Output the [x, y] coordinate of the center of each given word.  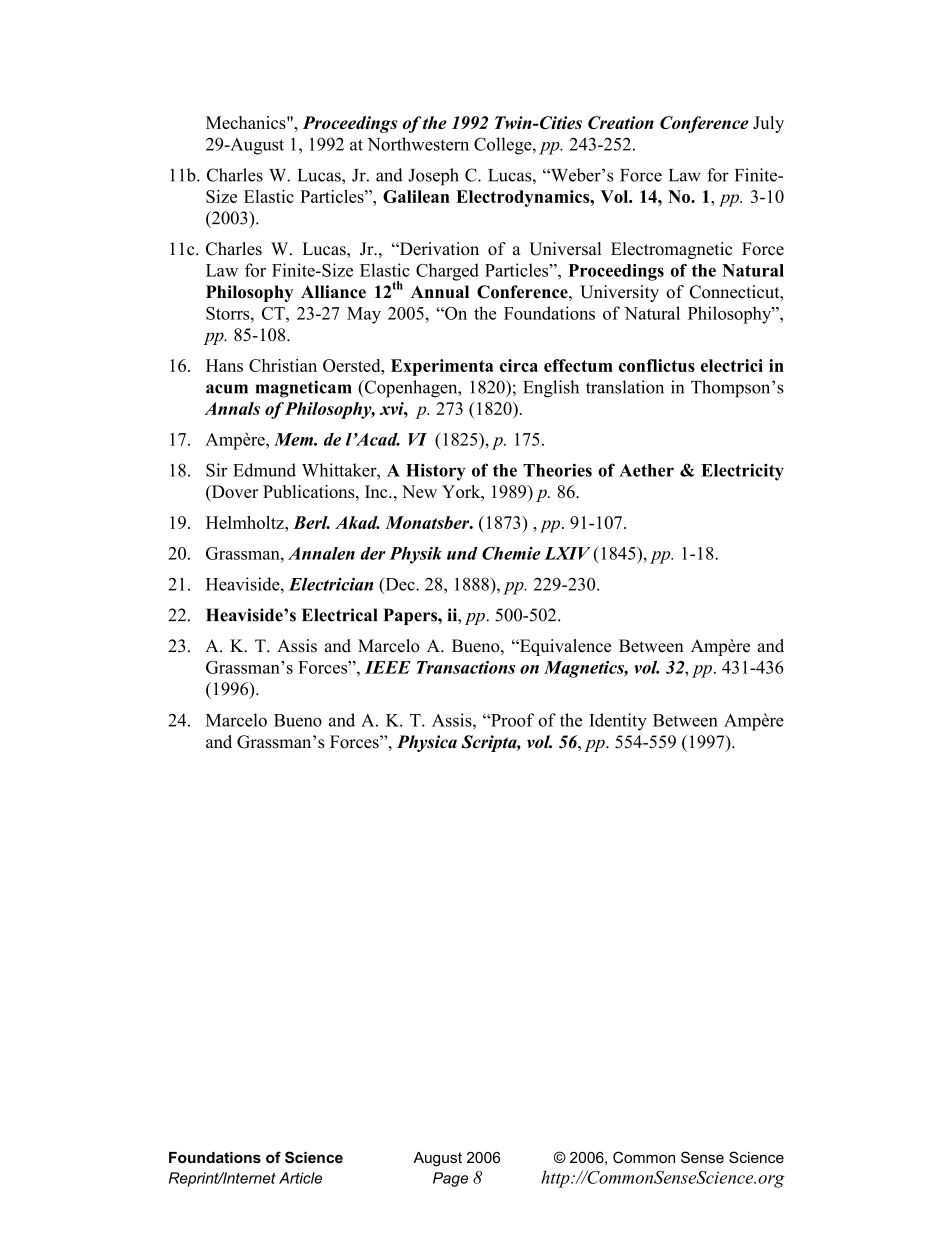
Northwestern [418, 144]
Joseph [433, 177]
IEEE [388, 667]
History [435, 472]
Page [450, 1179]
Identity [618, 722]
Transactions [465, 667]
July [768, 124]
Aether [646, 470]
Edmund [264, 470]
